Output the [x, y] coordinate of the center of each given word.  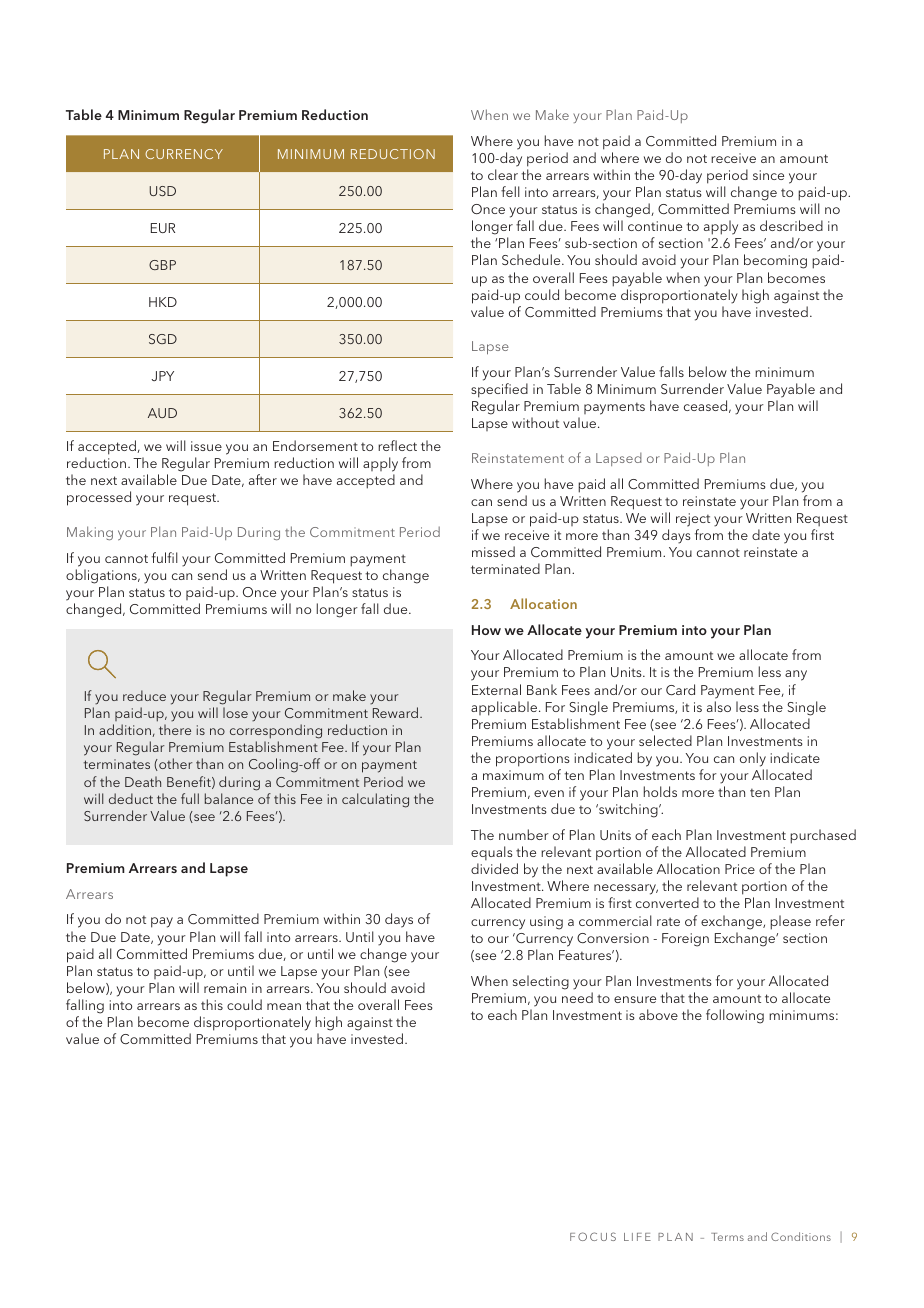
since [768, 175]
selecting [541, 982]
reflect [397, 445]
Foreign [685, 940]
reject [693, 520]
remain [225, 988]
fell [510, 191]
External [496, 689]
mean [284, 1006]
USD [163, 191]
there [175, 729]
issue [206, 446]
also [719, 706]
